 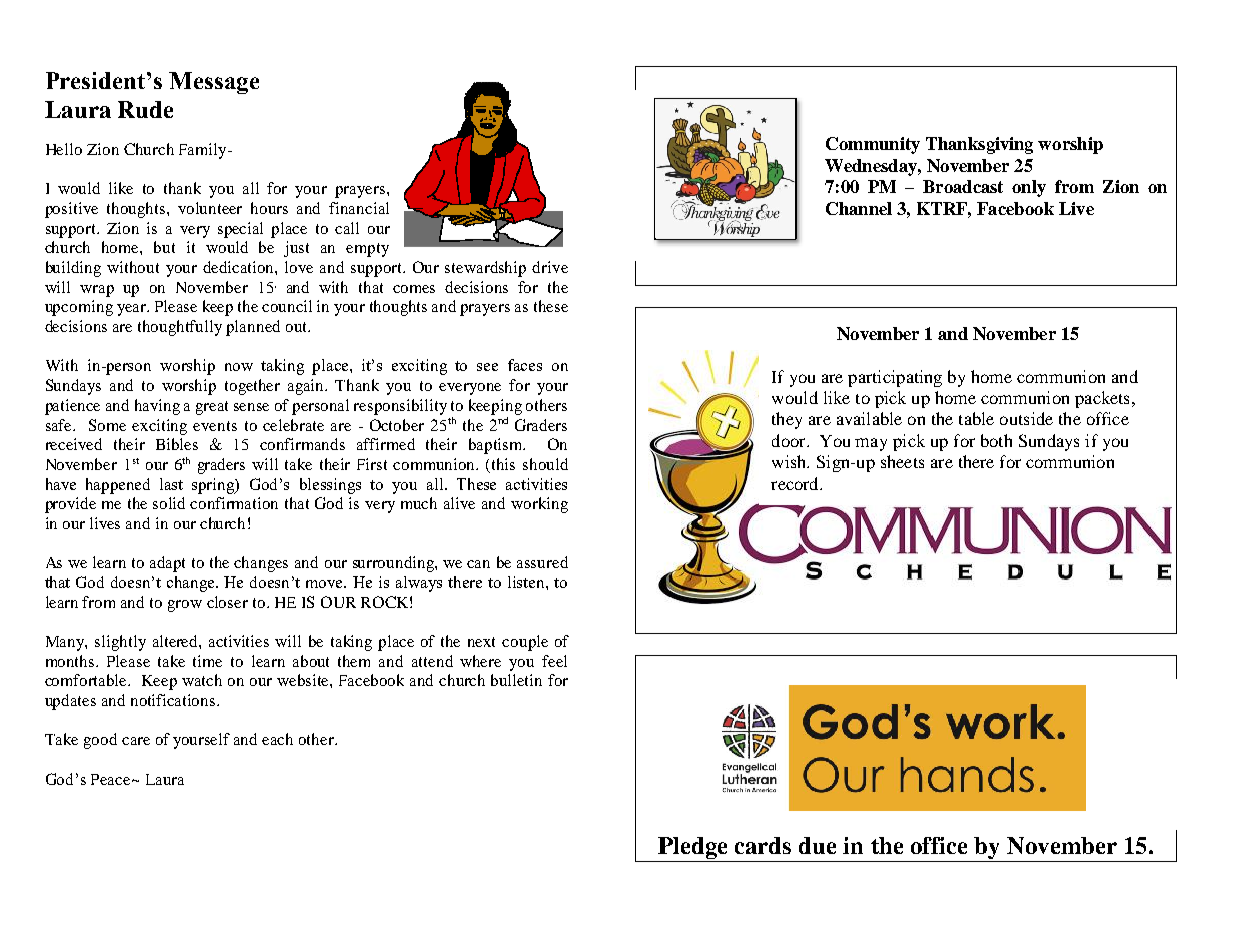 I want to click on last, so click(x=171, y=484).
